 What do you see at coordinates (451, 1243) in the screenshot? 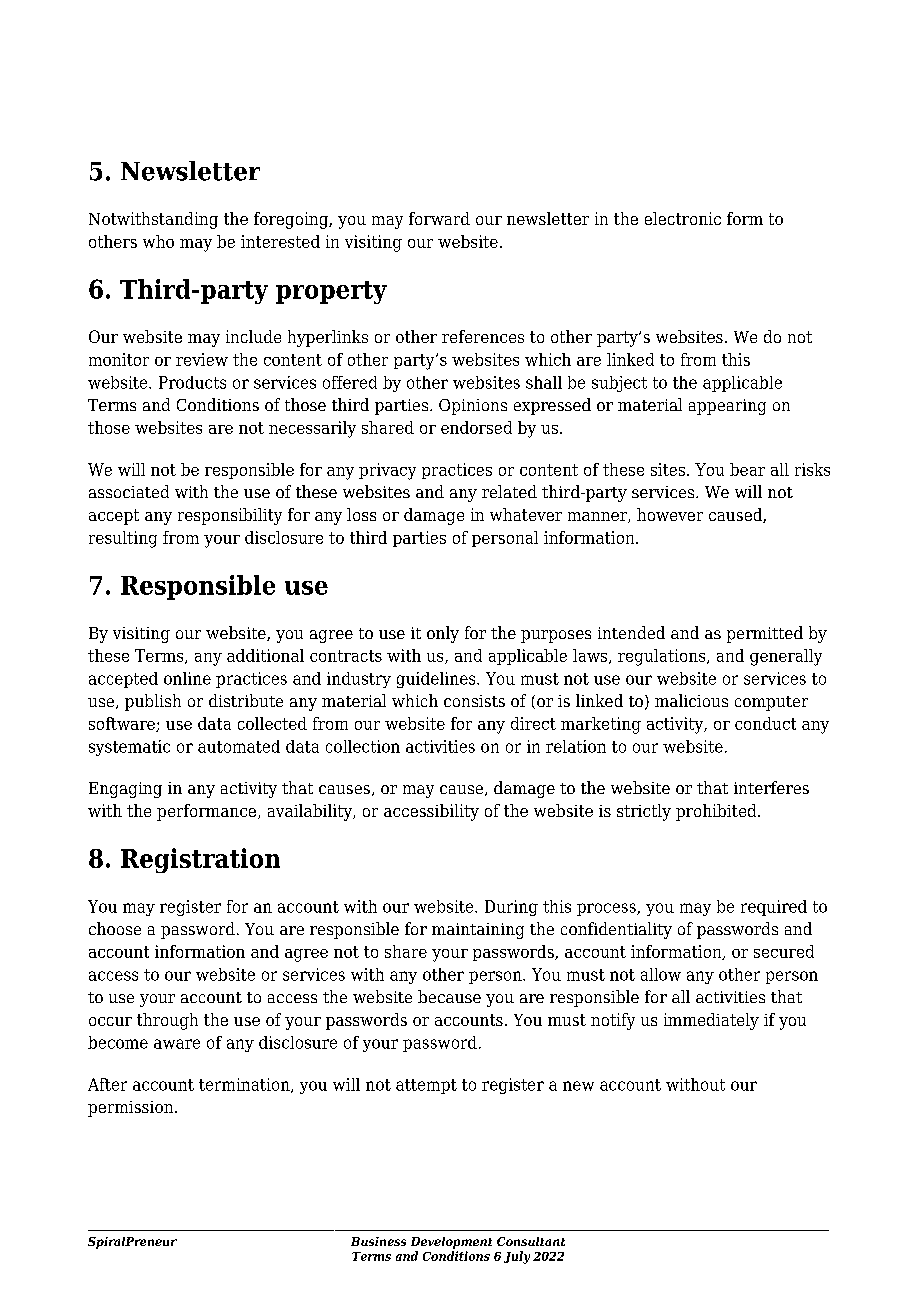
I see `Development` at bounding box center [451, 1243].
